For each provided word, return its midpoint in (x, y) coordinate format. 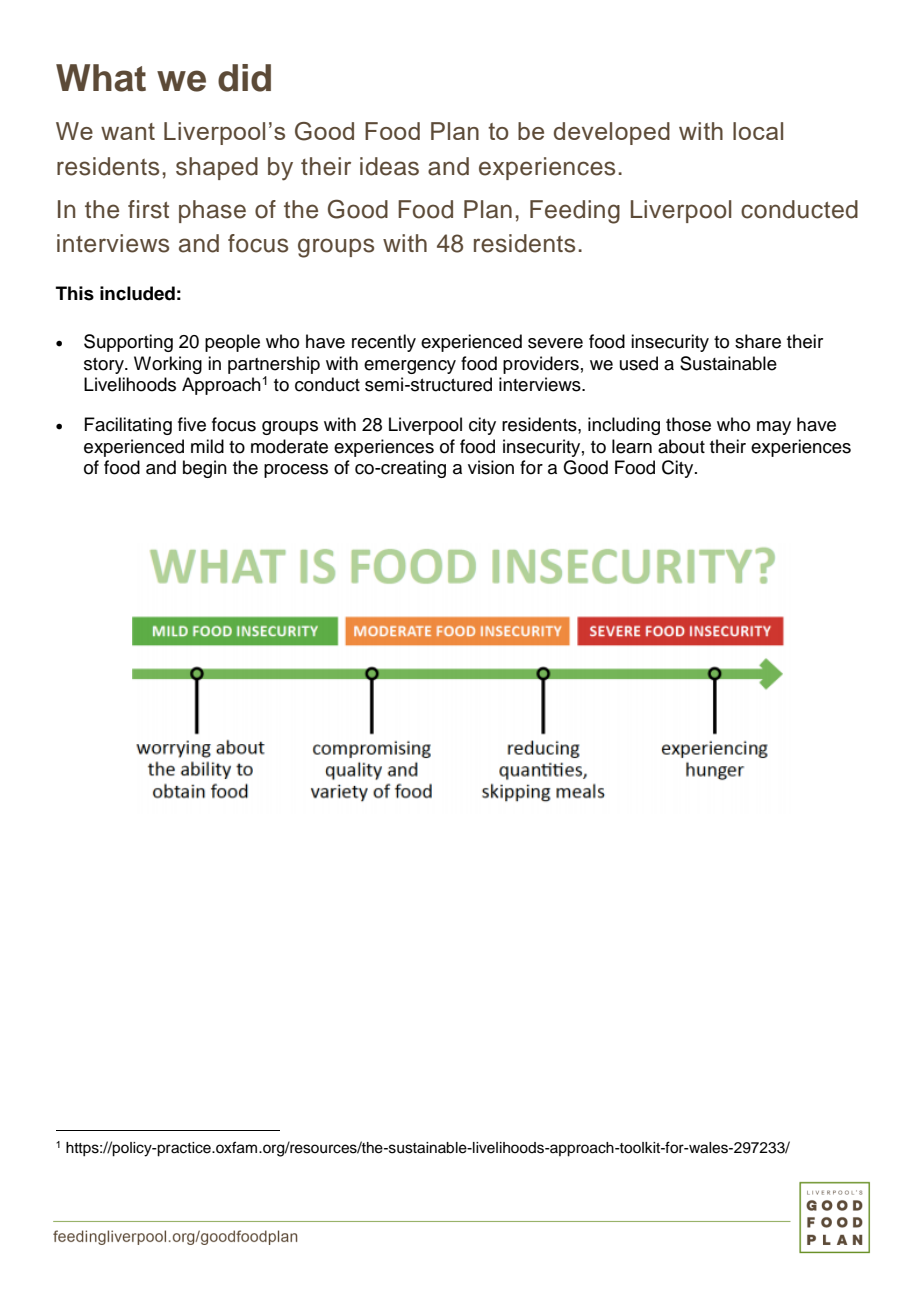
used (639, 363)
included (137, 293)
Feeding (575, 212)
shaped (217, 168)
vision (491, 467)
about (681, 446)
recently (384, 343)
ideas (389, 166)
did (244, 78)
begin (205, 469)
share (758, 341)
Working (168, 365)
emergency (410, 367)
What (101, 78)
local (758, 131)
